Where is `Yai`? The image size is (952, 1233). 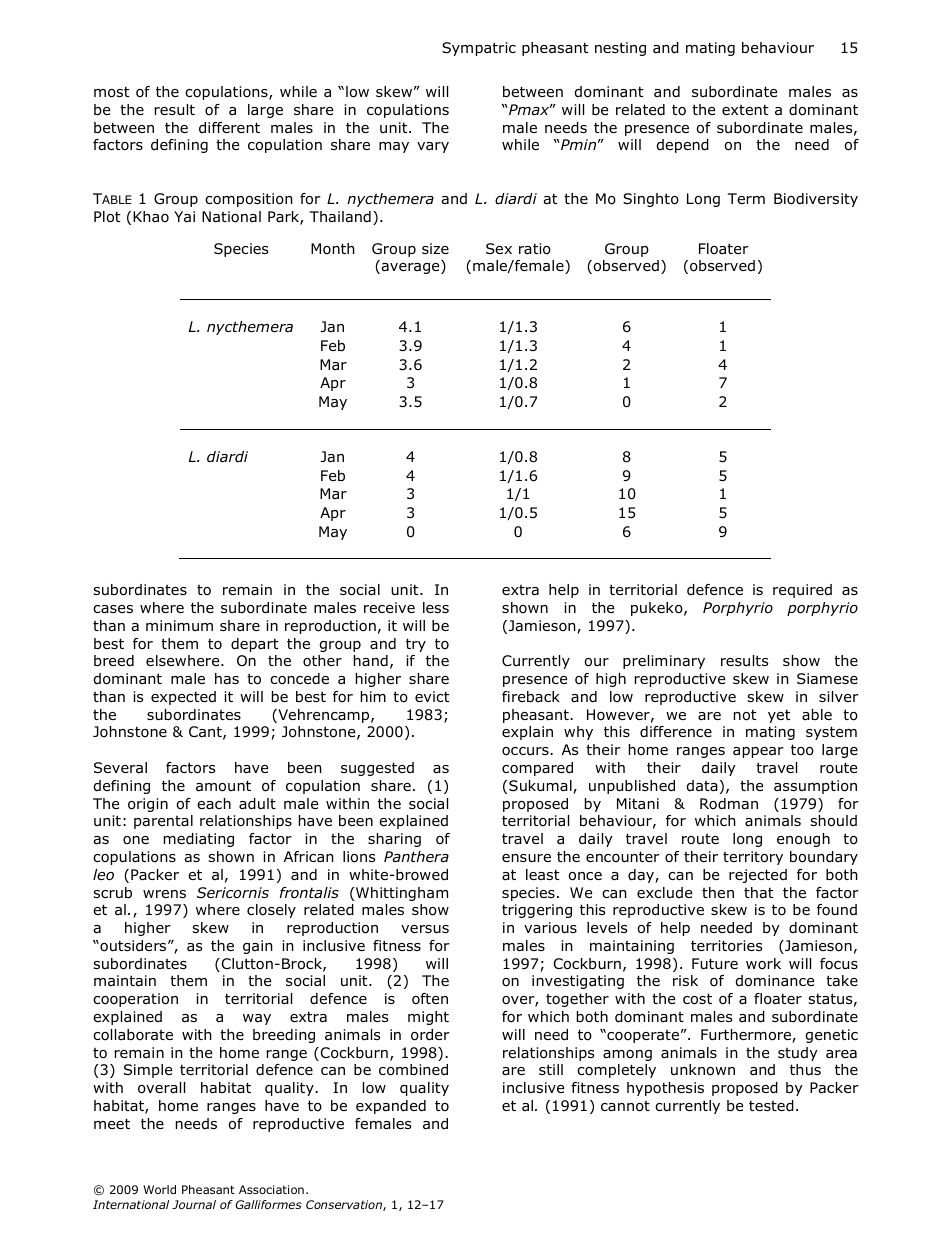
Yai is located at coordinates (184, 217).
